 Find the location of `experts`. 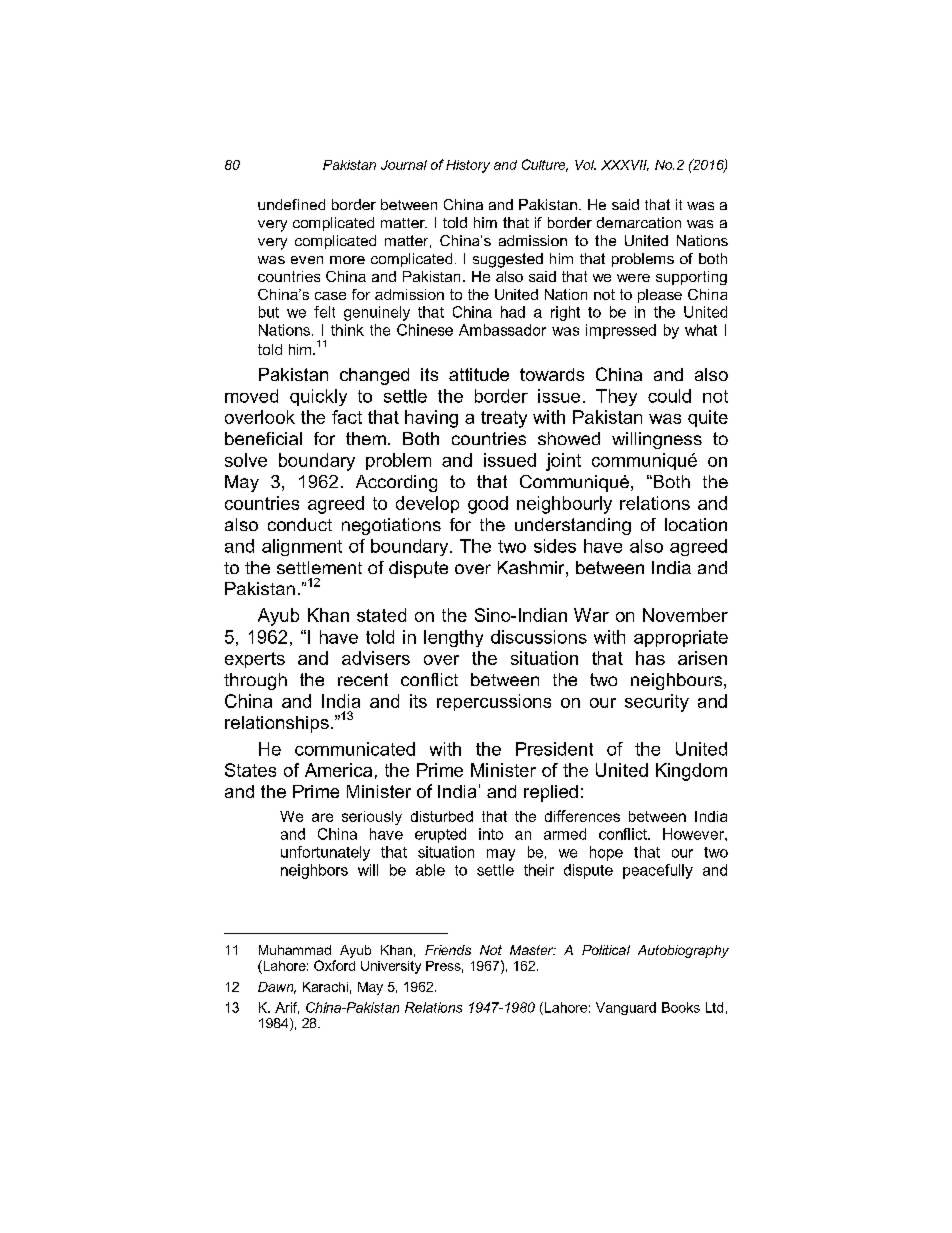

experts is located at coordinates (255, 660).
